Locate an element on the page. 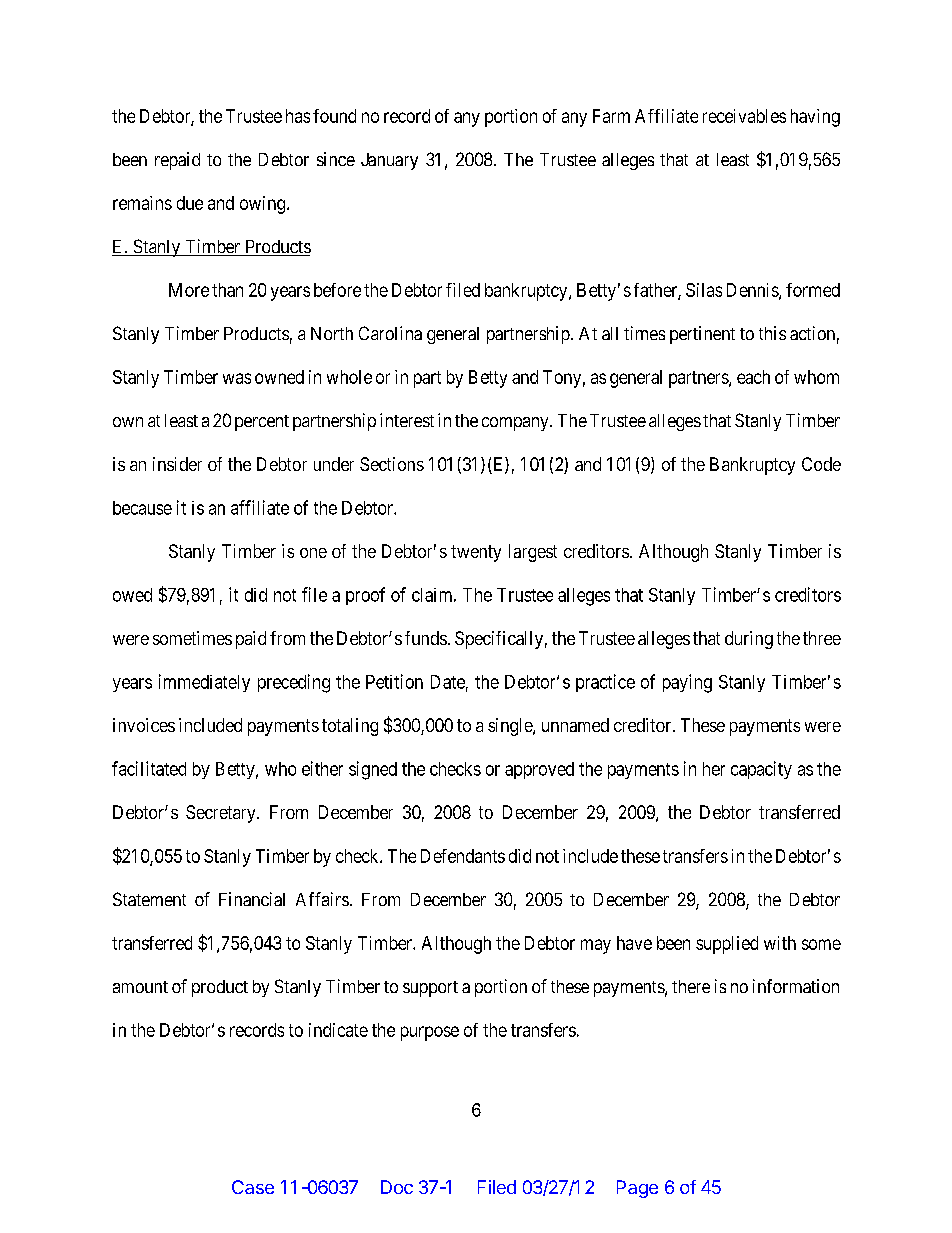 The height and width of the document is (1233, 952). receivables is located at coordinates (744, 116).
